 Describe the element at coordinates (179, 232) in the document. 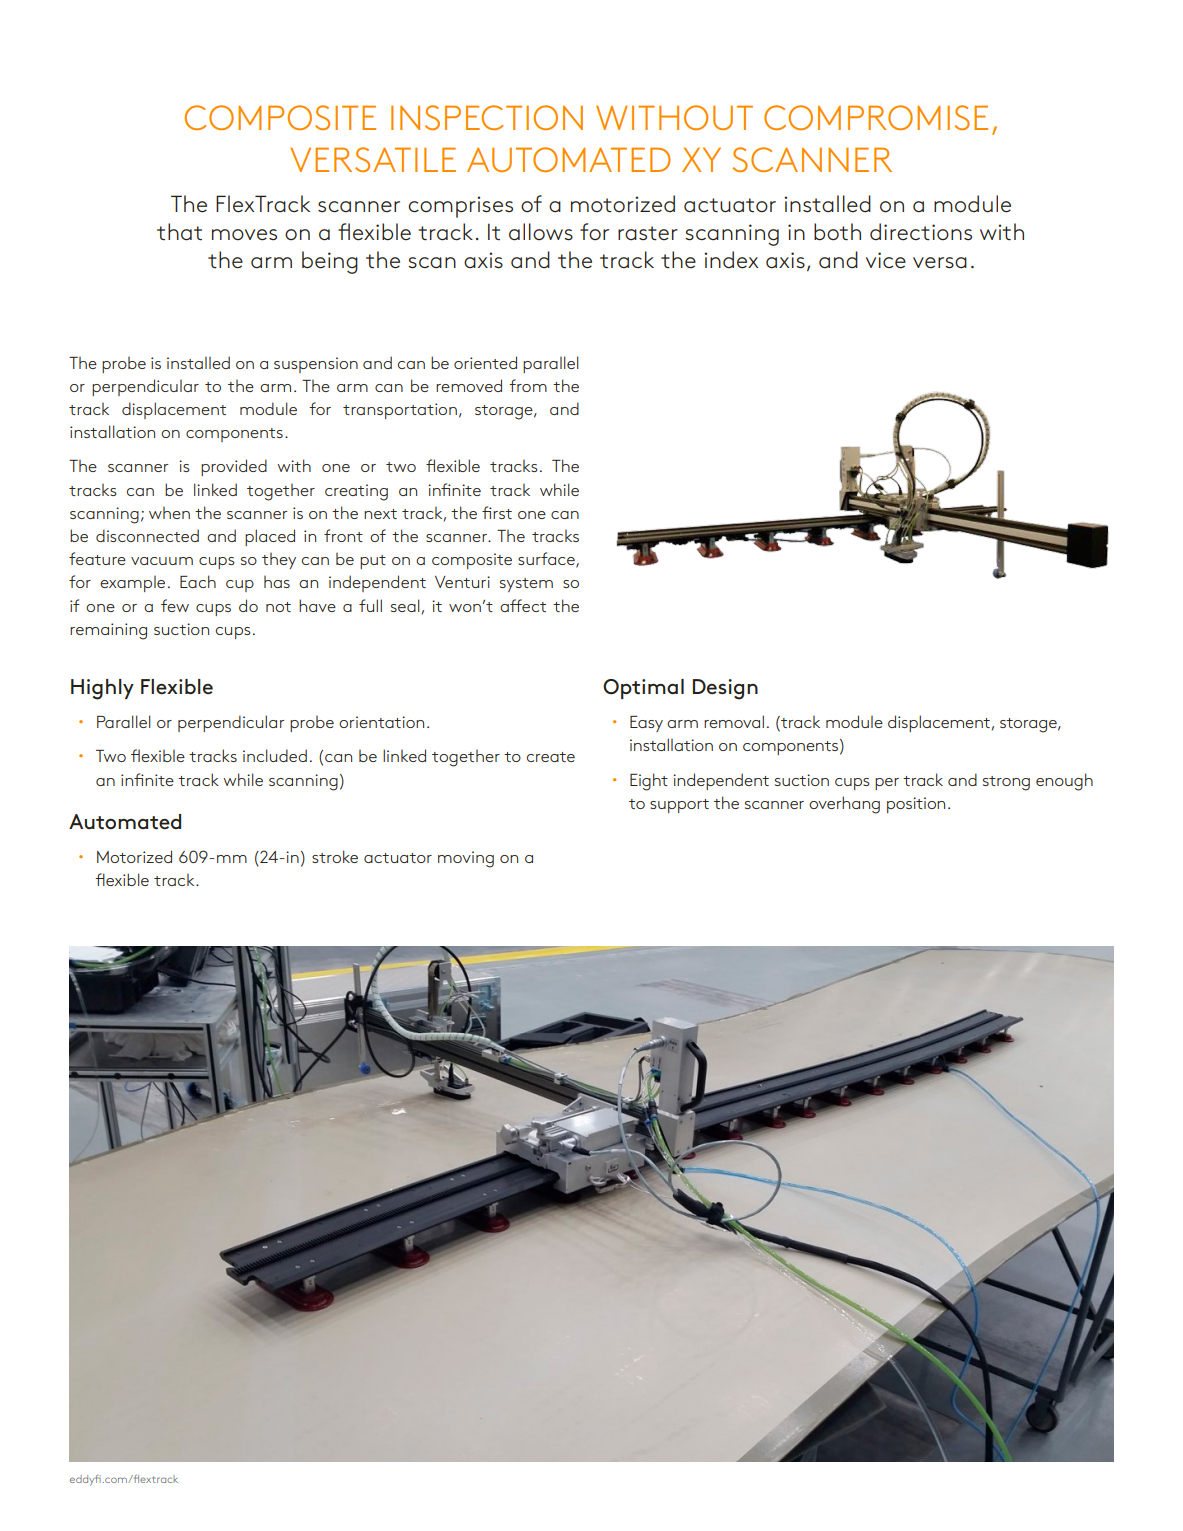

I see `that` at that location.
